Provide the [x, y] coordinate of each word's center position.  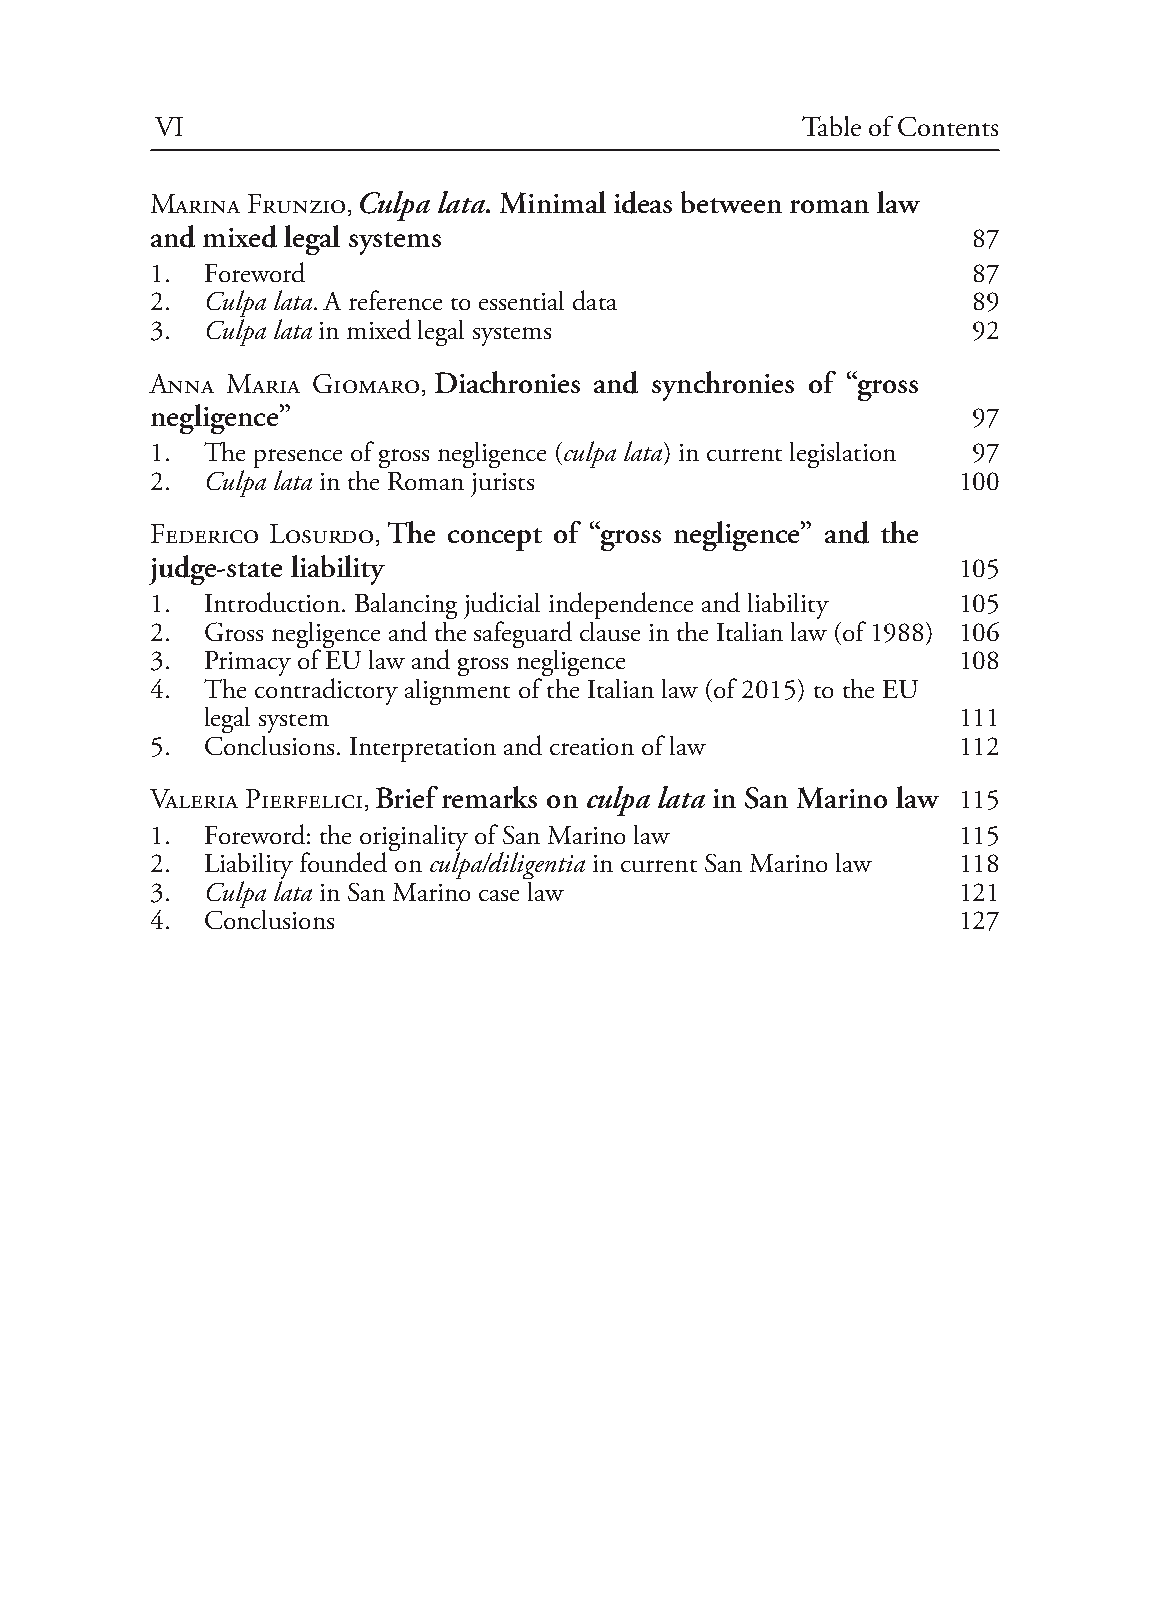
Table [831, 126]
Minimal [553, 202]
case [499, 895]
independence [621, 605]
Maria [263, 383]
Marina [195, 203]
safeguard [523, 634]
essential [521, 300]
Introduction [272, 602]
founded [343, 862]
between [731, 202]
